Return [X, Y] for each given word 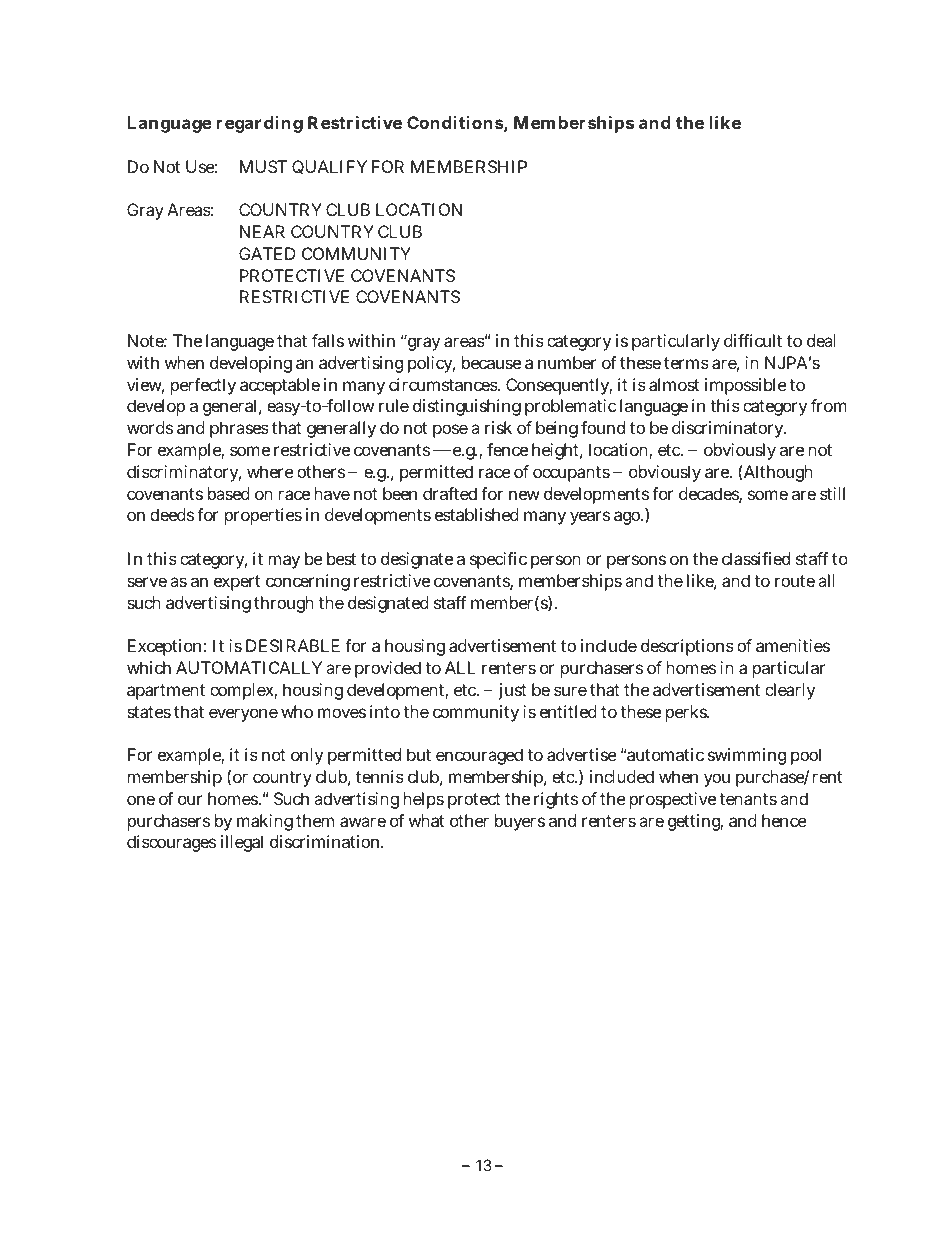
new [524, 495]
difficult [753, 340]
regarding [260, 124]
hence [784, 820]
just [512, 691]
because [491, 362]
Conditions [455, 122]
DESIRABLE [293, 645]
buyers [520, 822]
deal [821, 340]
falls [328, 340]
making [265, 822]
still [832, 493]
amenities [793, 645]
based [229, 493]
